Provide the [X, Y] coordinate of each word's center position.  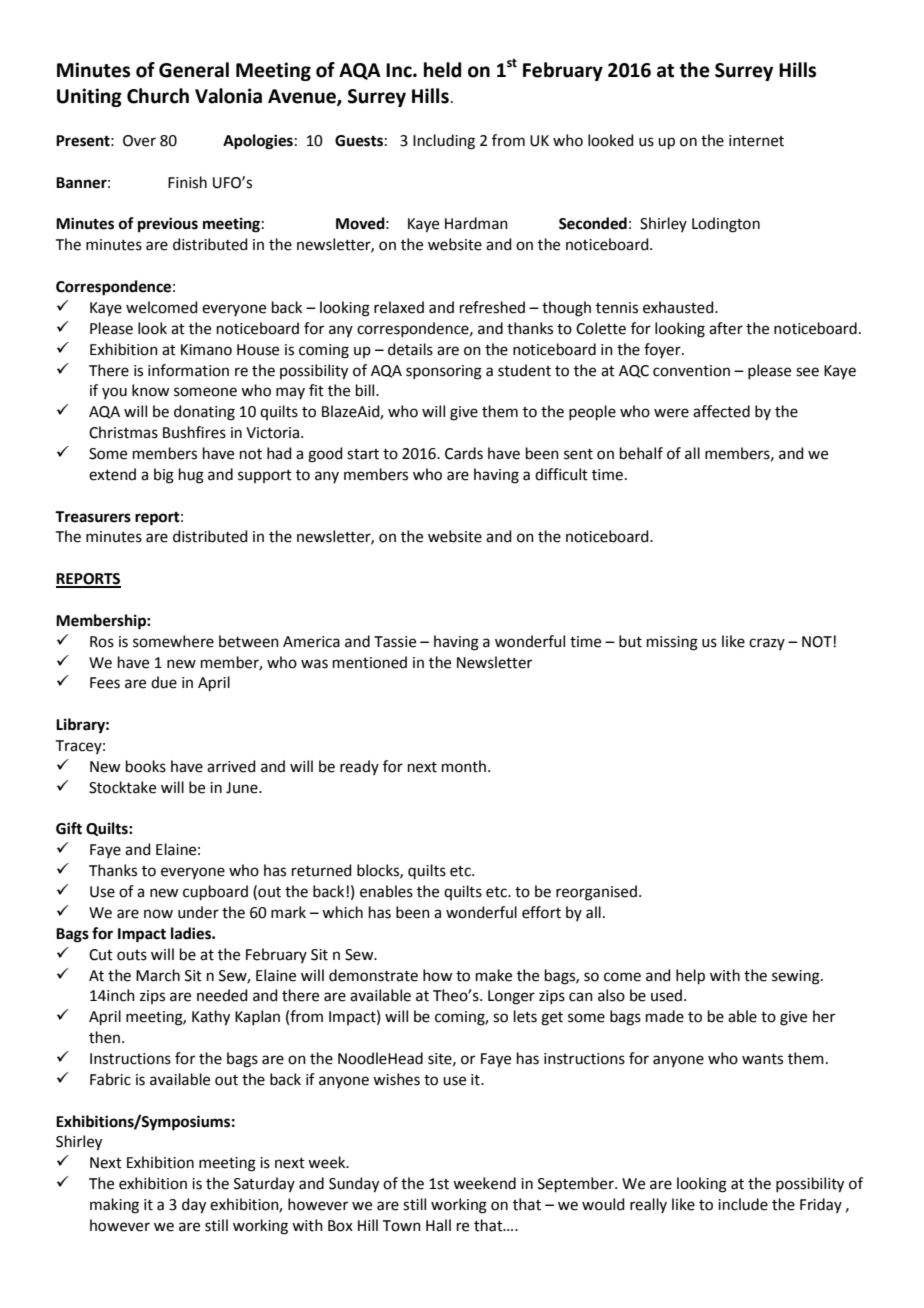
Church [158, 96]
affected [721, 411]
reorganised [596, 893]
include [743, 1204]
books [146, 766]
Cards [464, 453]
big [164, 476]
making [114, 1206]
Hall [438, 1225]
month [464, 766]
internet [756, 141]
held [442, 70]
